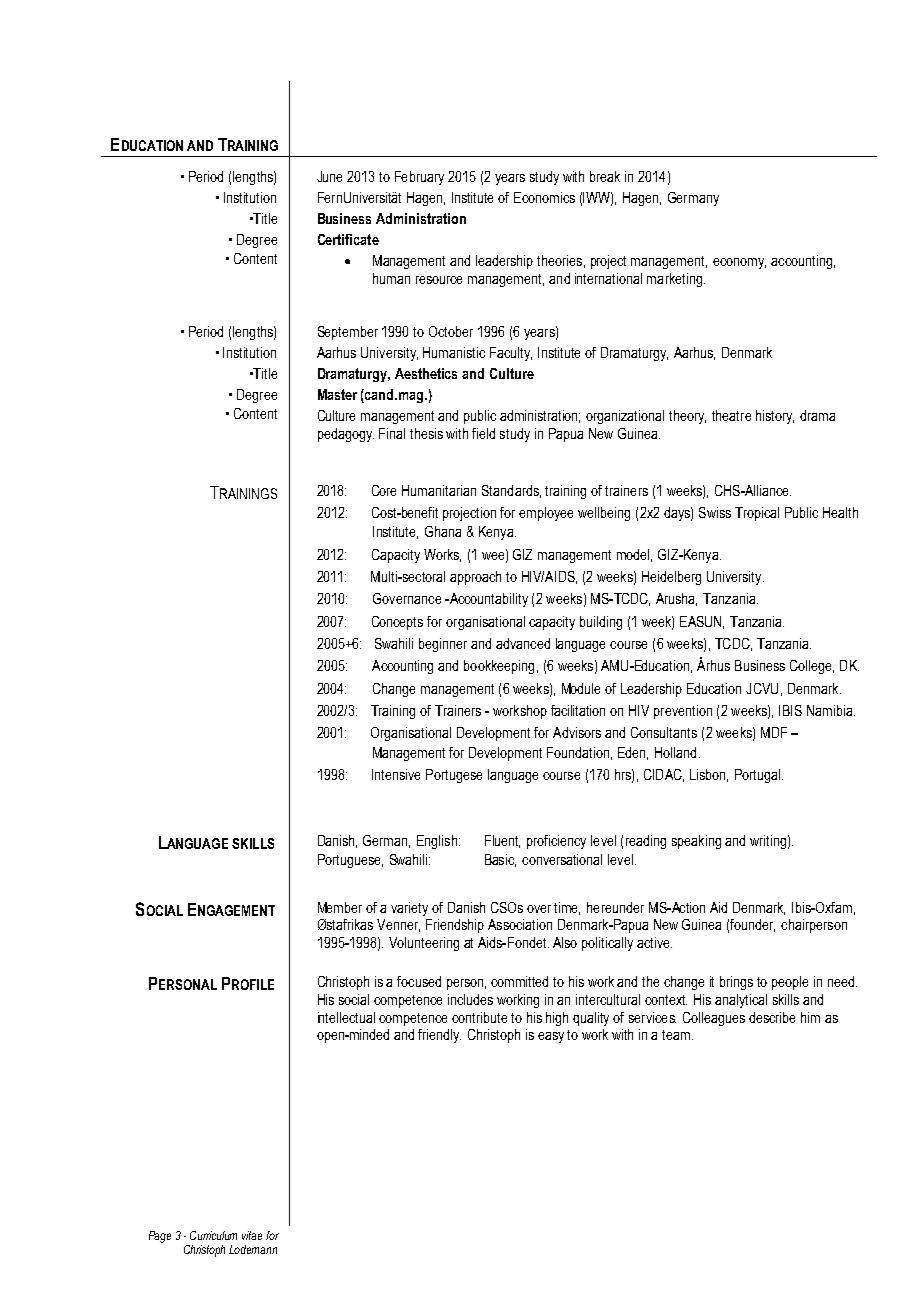  I want to click on June, so click(329, 176).
